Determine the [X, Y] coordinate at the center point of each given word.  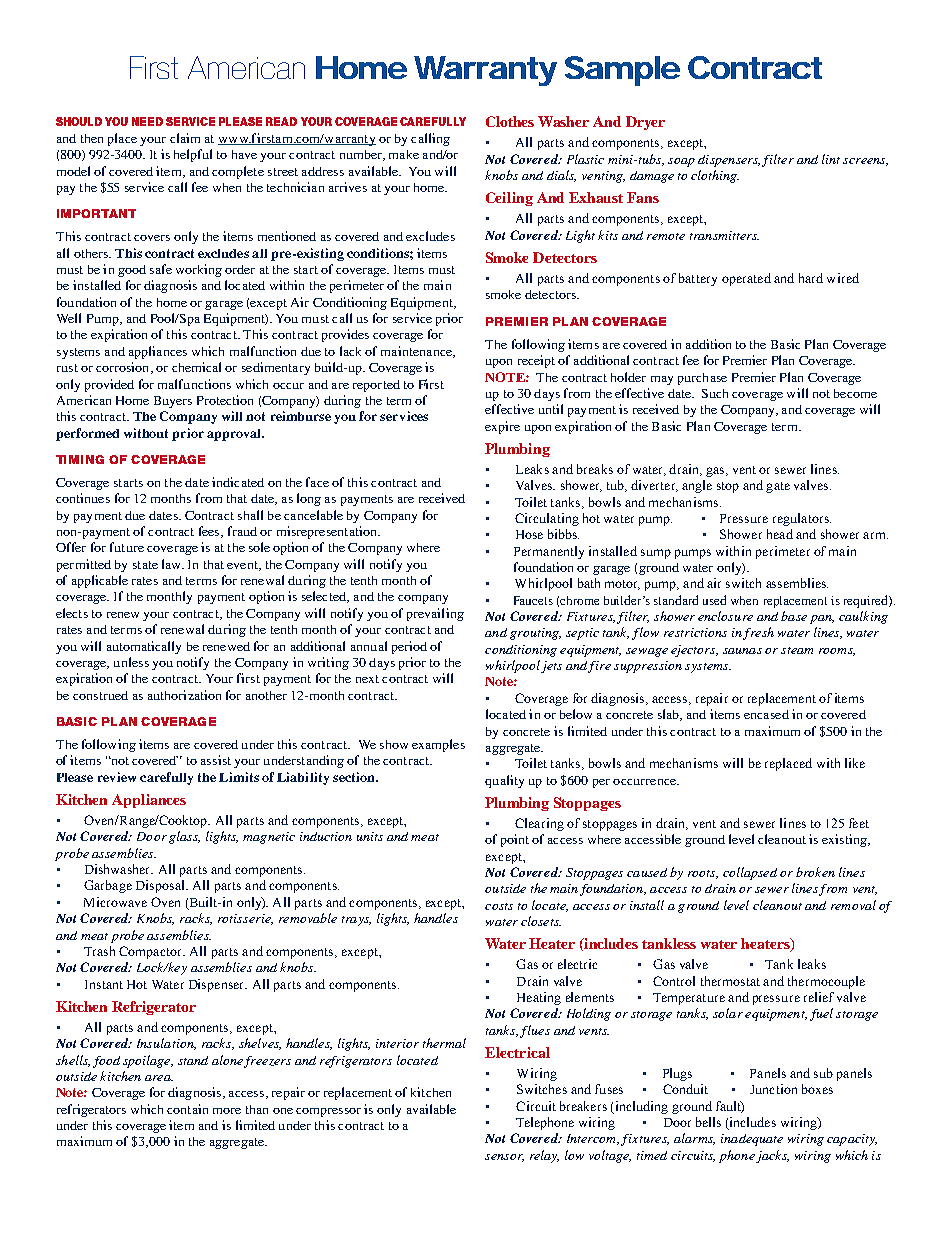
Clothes [510, 121]
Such [715, 393]
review [117, 777]
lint [831, 159]
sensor [504, 1158]
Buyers [173, 402]
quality [504, 781]
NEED [147, 121]
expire [502, 427]
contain [187, 1109]
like [855, 763]
